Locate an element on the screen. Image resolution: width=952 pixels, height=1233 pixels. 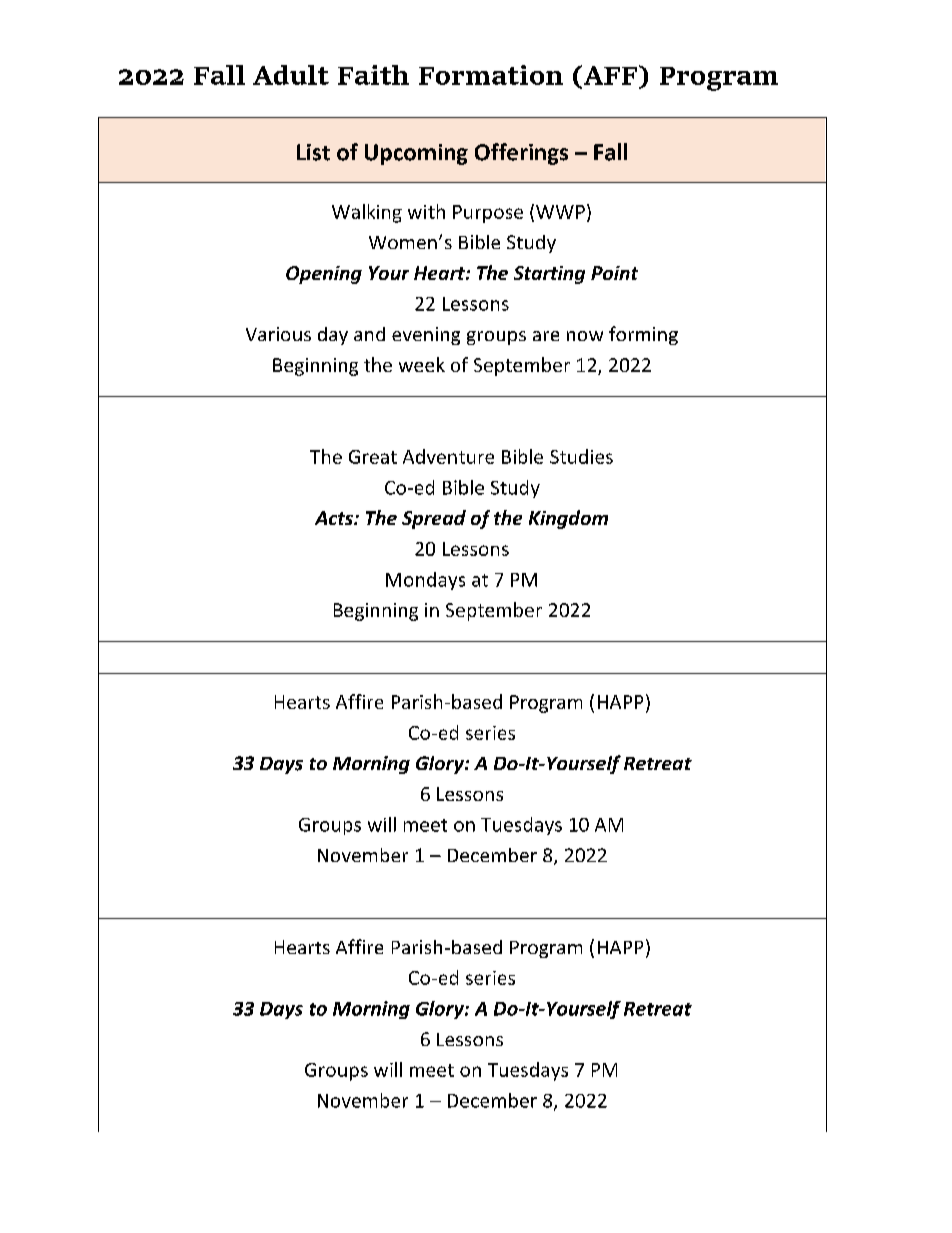
Studies is located at coordinates (581, 456).
